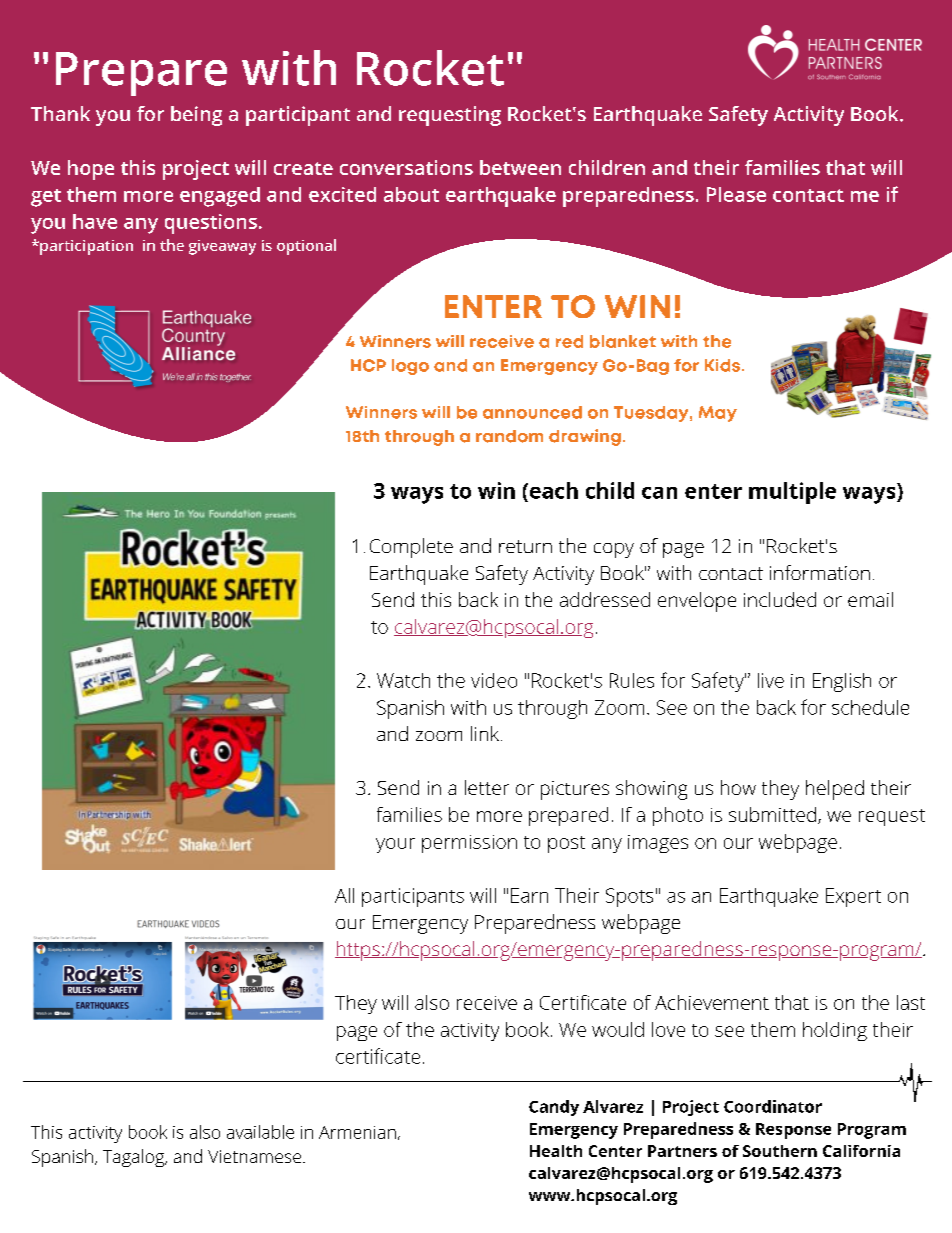 This screenshot has width=952, height=1233. Describe the element at coordinates (520, 167) in the screenshot. I see `between` at that location.
